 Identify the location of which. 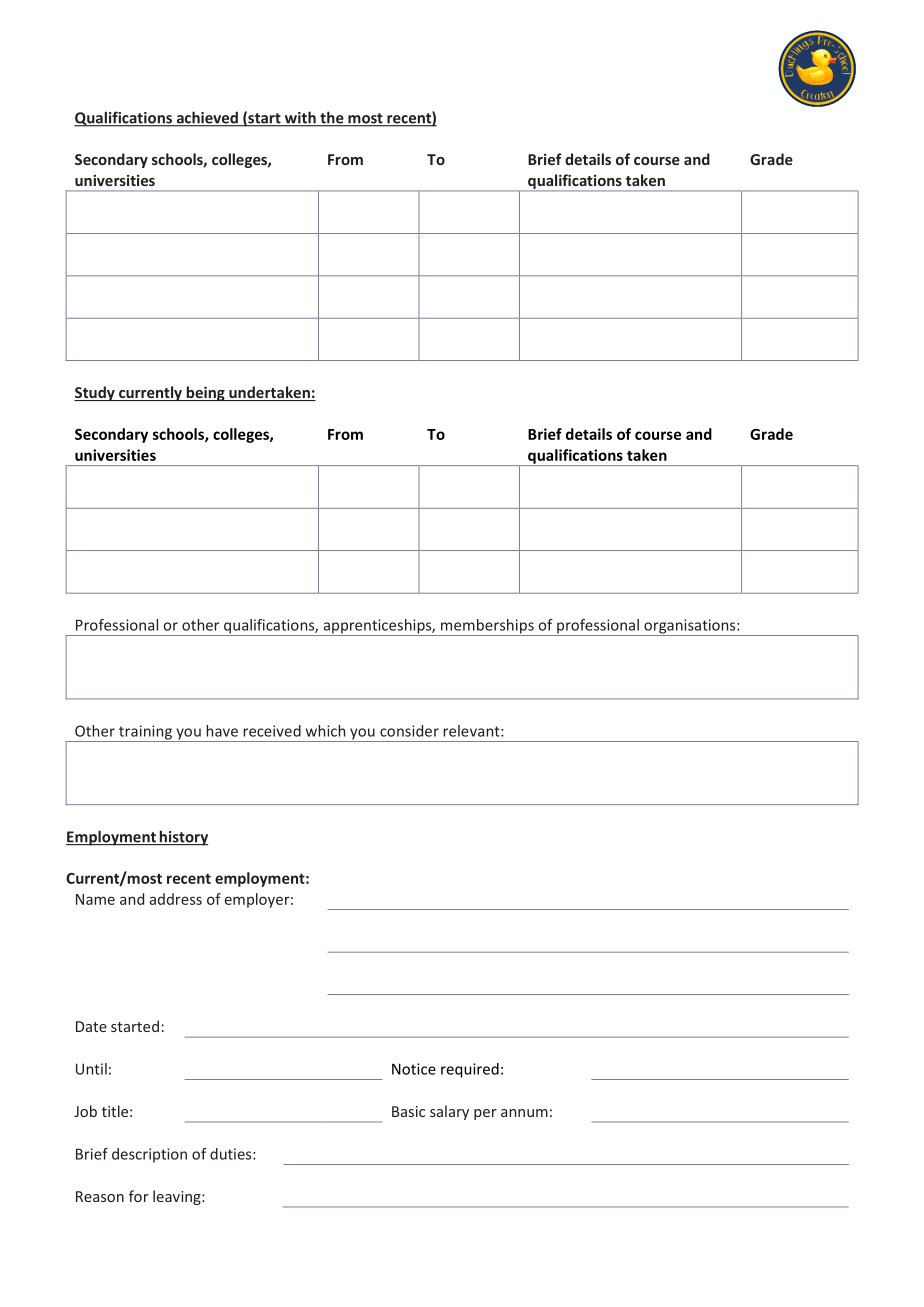
(325, 731).
